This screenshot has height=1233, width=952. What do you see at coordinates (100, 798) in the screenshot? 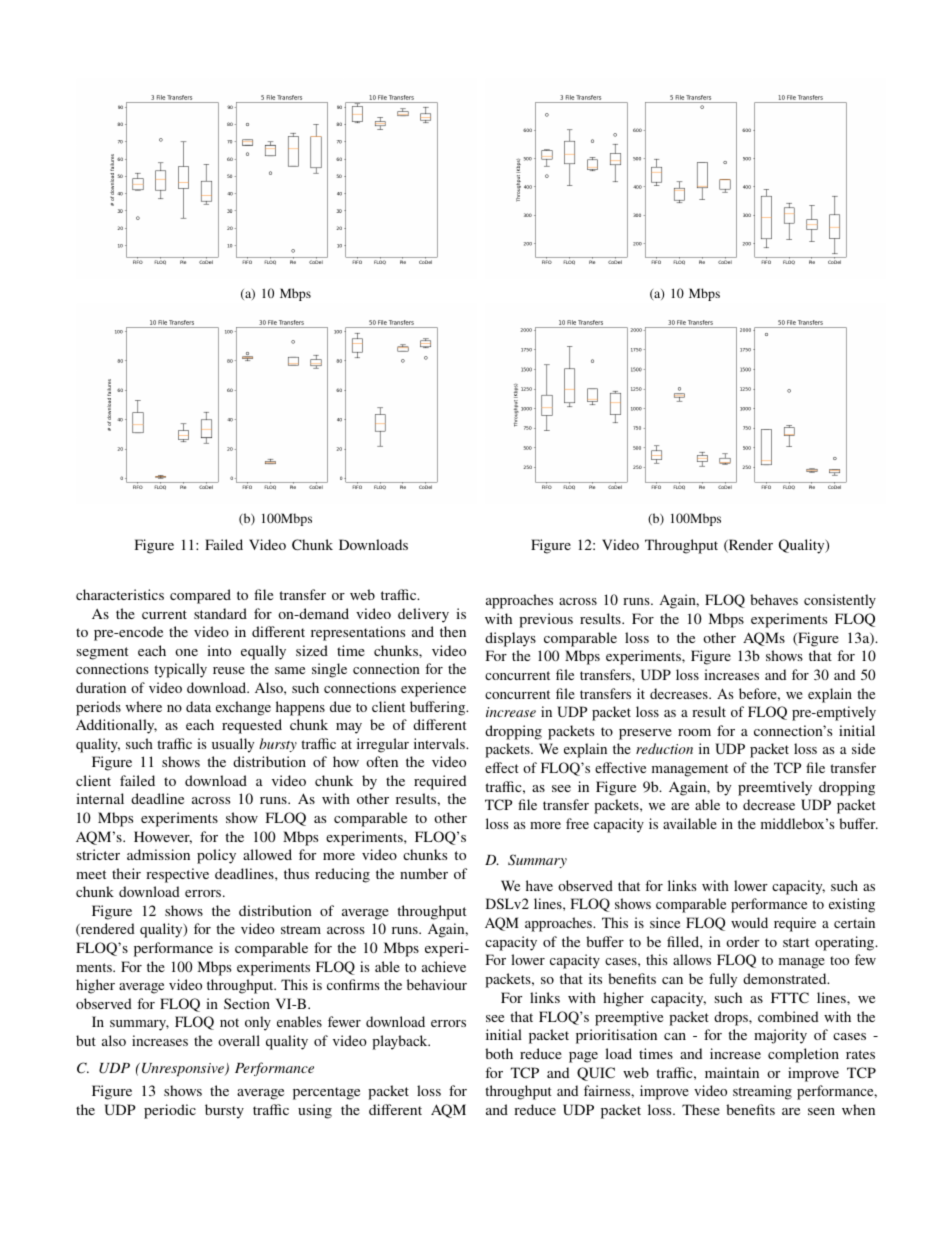
I see `internal` at bounding box center [100, 798].
